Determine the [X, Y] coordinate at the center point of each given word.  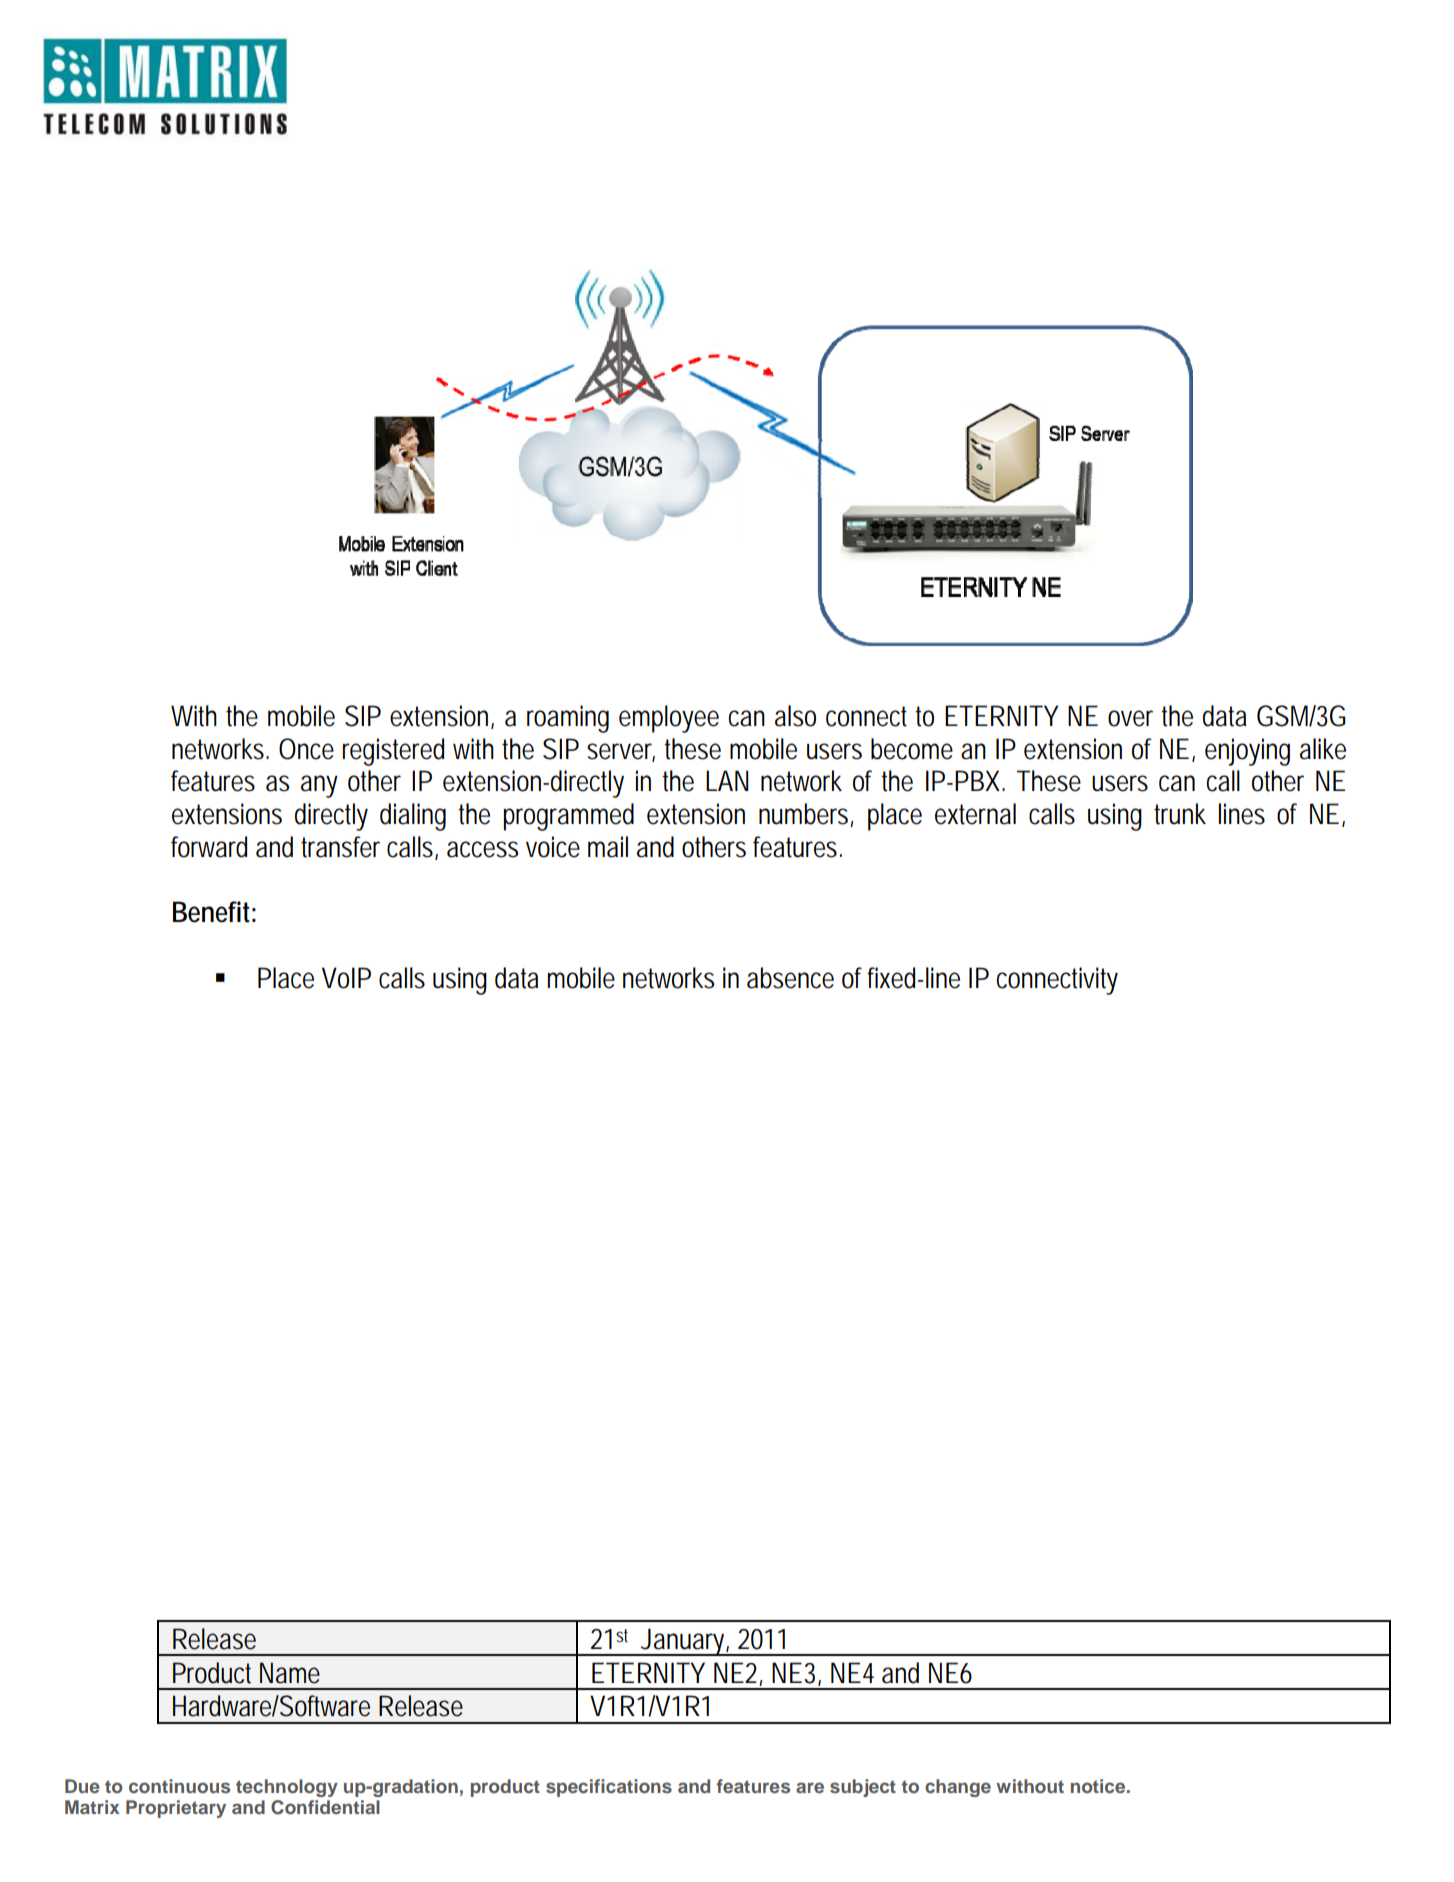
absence [790, 978]
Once [306, 749]
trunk [1180, 814]
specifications [609, 1788]
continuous [179, 1786]
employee [669, 719]
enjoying [1247, 752]
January [684, 1642]
